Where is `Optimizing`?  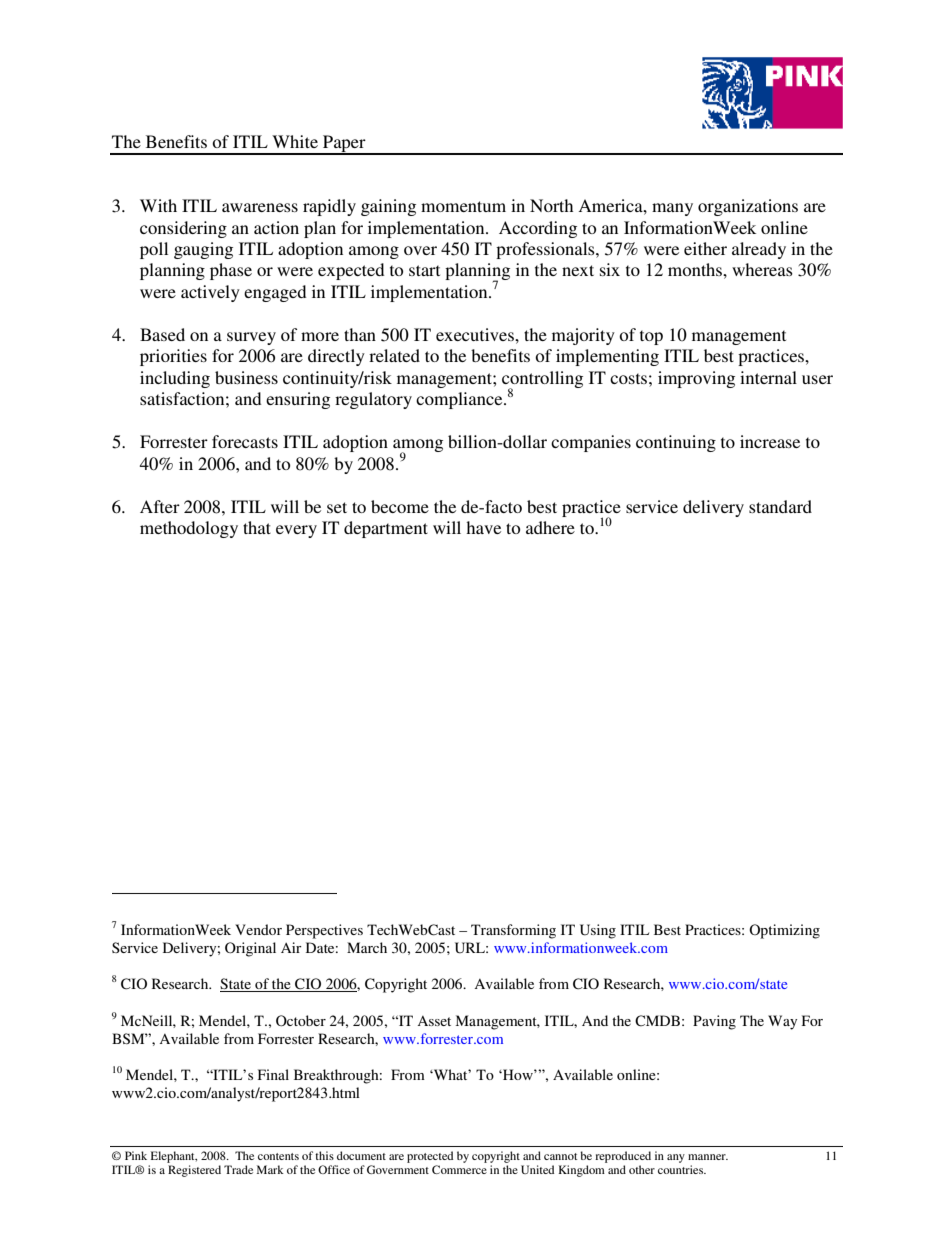 Optimizing is located at coordinates (784, 931).
